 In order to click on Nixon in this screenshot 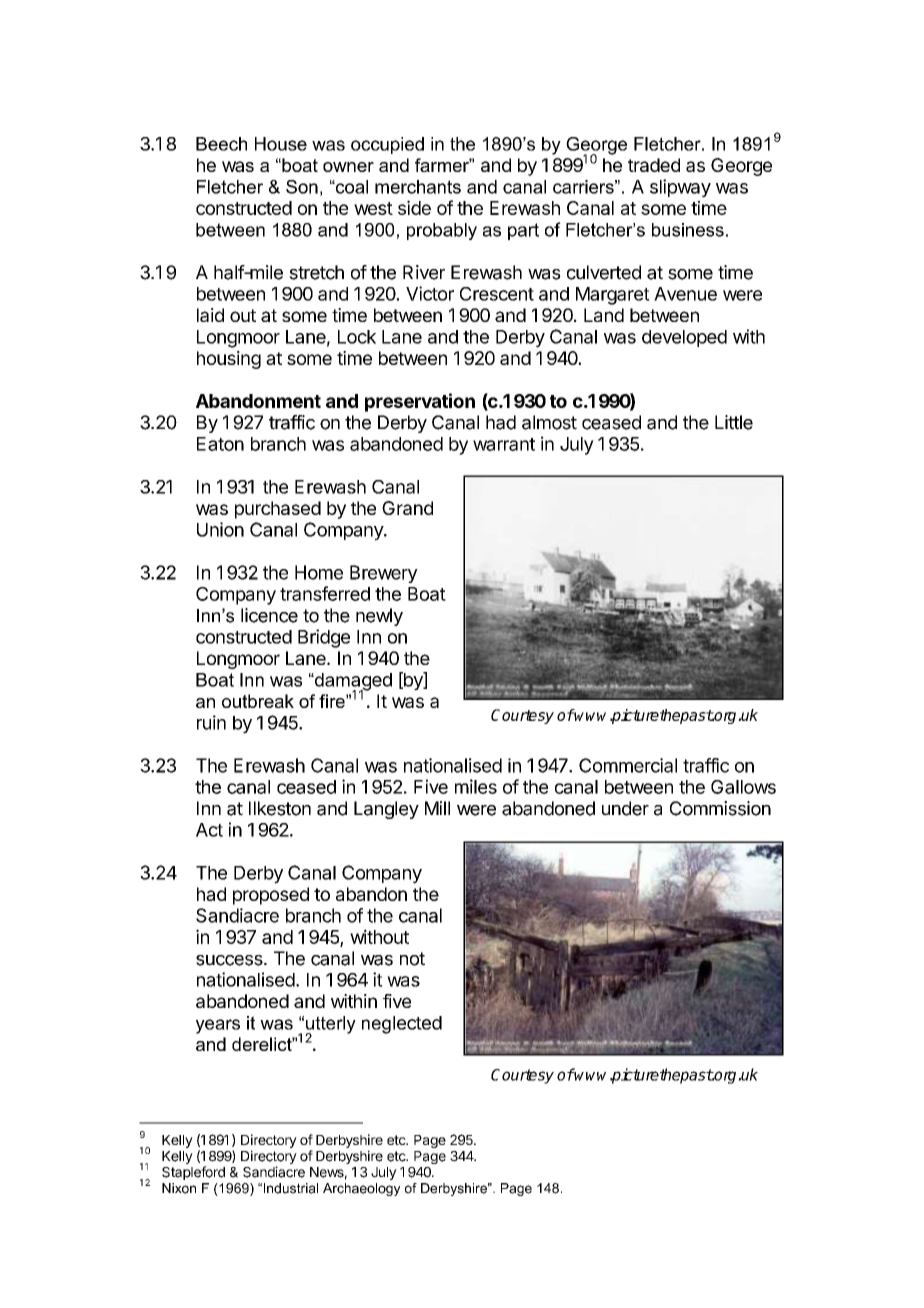, I will do `click(179, 1188)`.
